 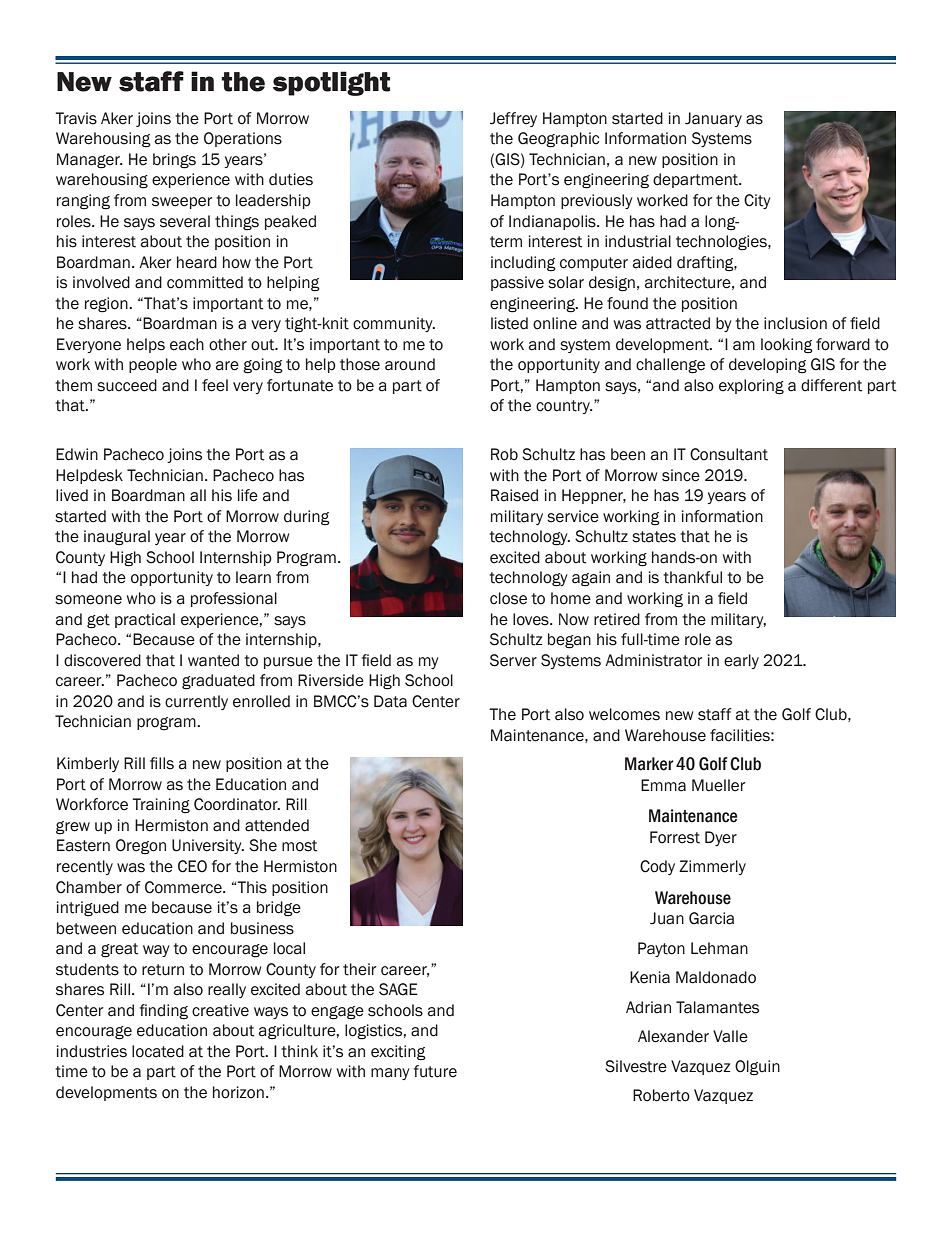 I want to click on lls, so click(x=166, y=763).
